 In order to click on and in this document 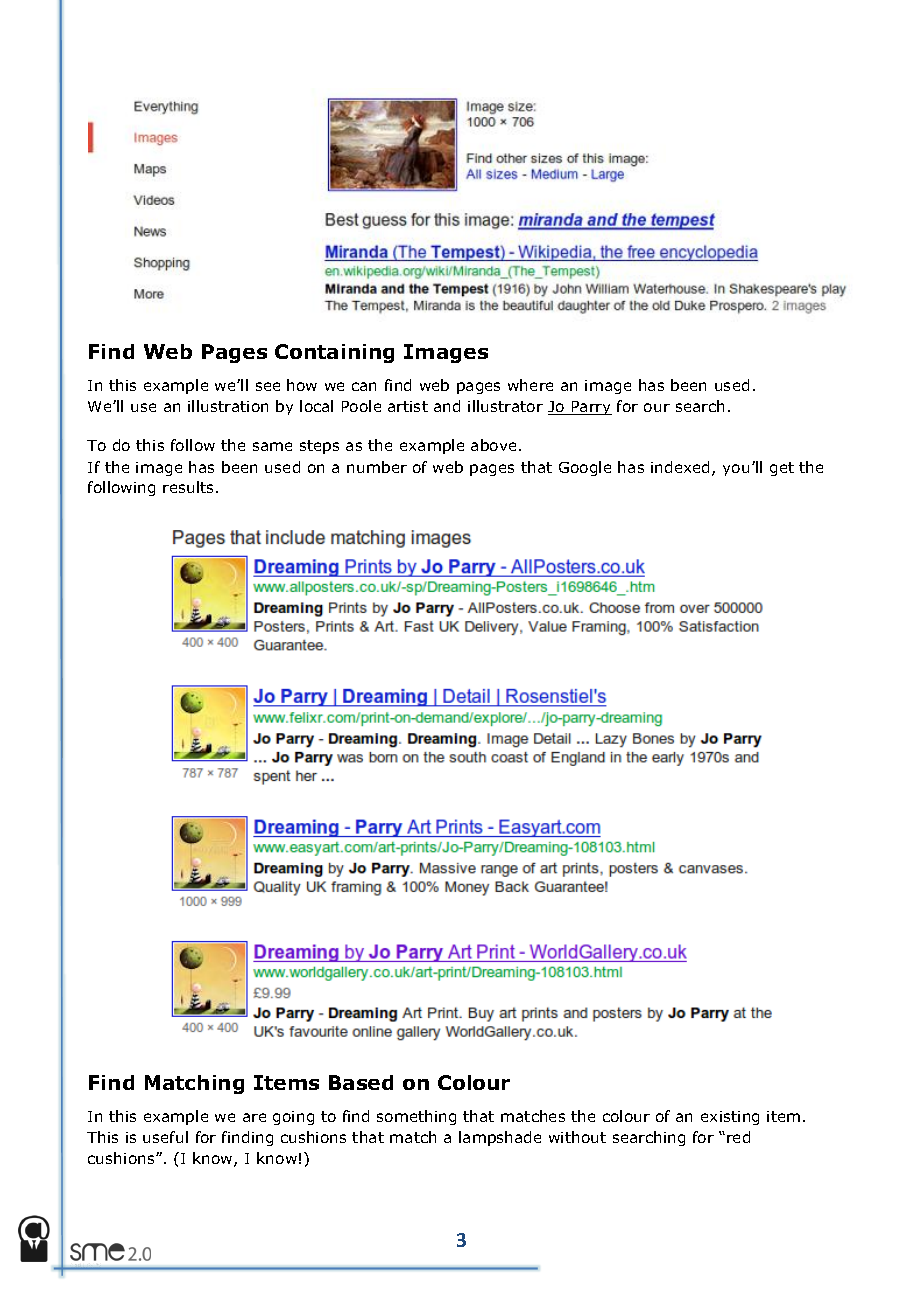, I will do `click(447, 406)`.
